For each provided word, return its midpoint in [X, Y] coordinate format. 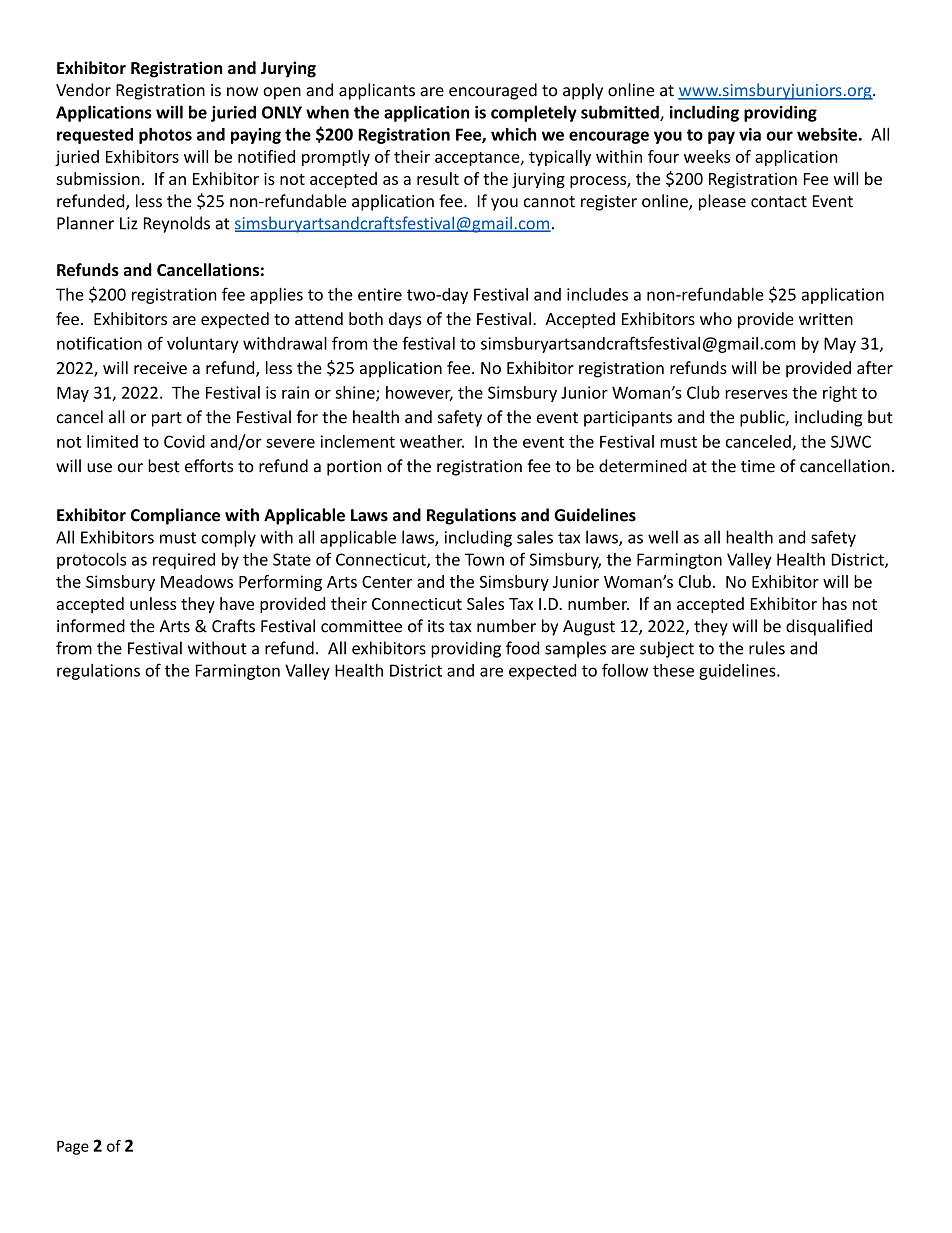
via [750, 134]
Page [73, 1147]
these [673, 670]
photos [165, 136]
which [513, 134]
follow [625, 670]
